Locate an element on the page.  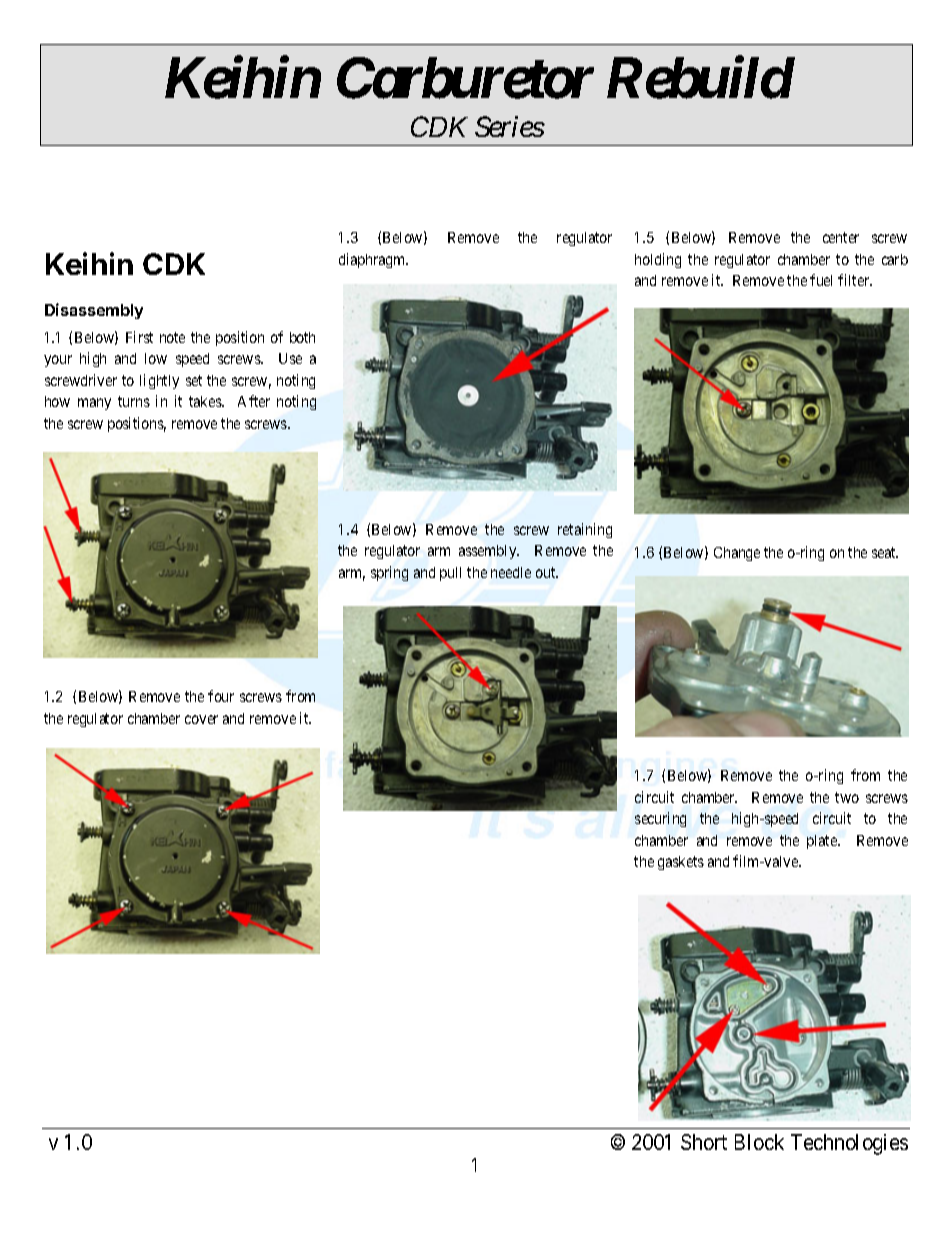
Short is located at coordinates (704, 1142).
